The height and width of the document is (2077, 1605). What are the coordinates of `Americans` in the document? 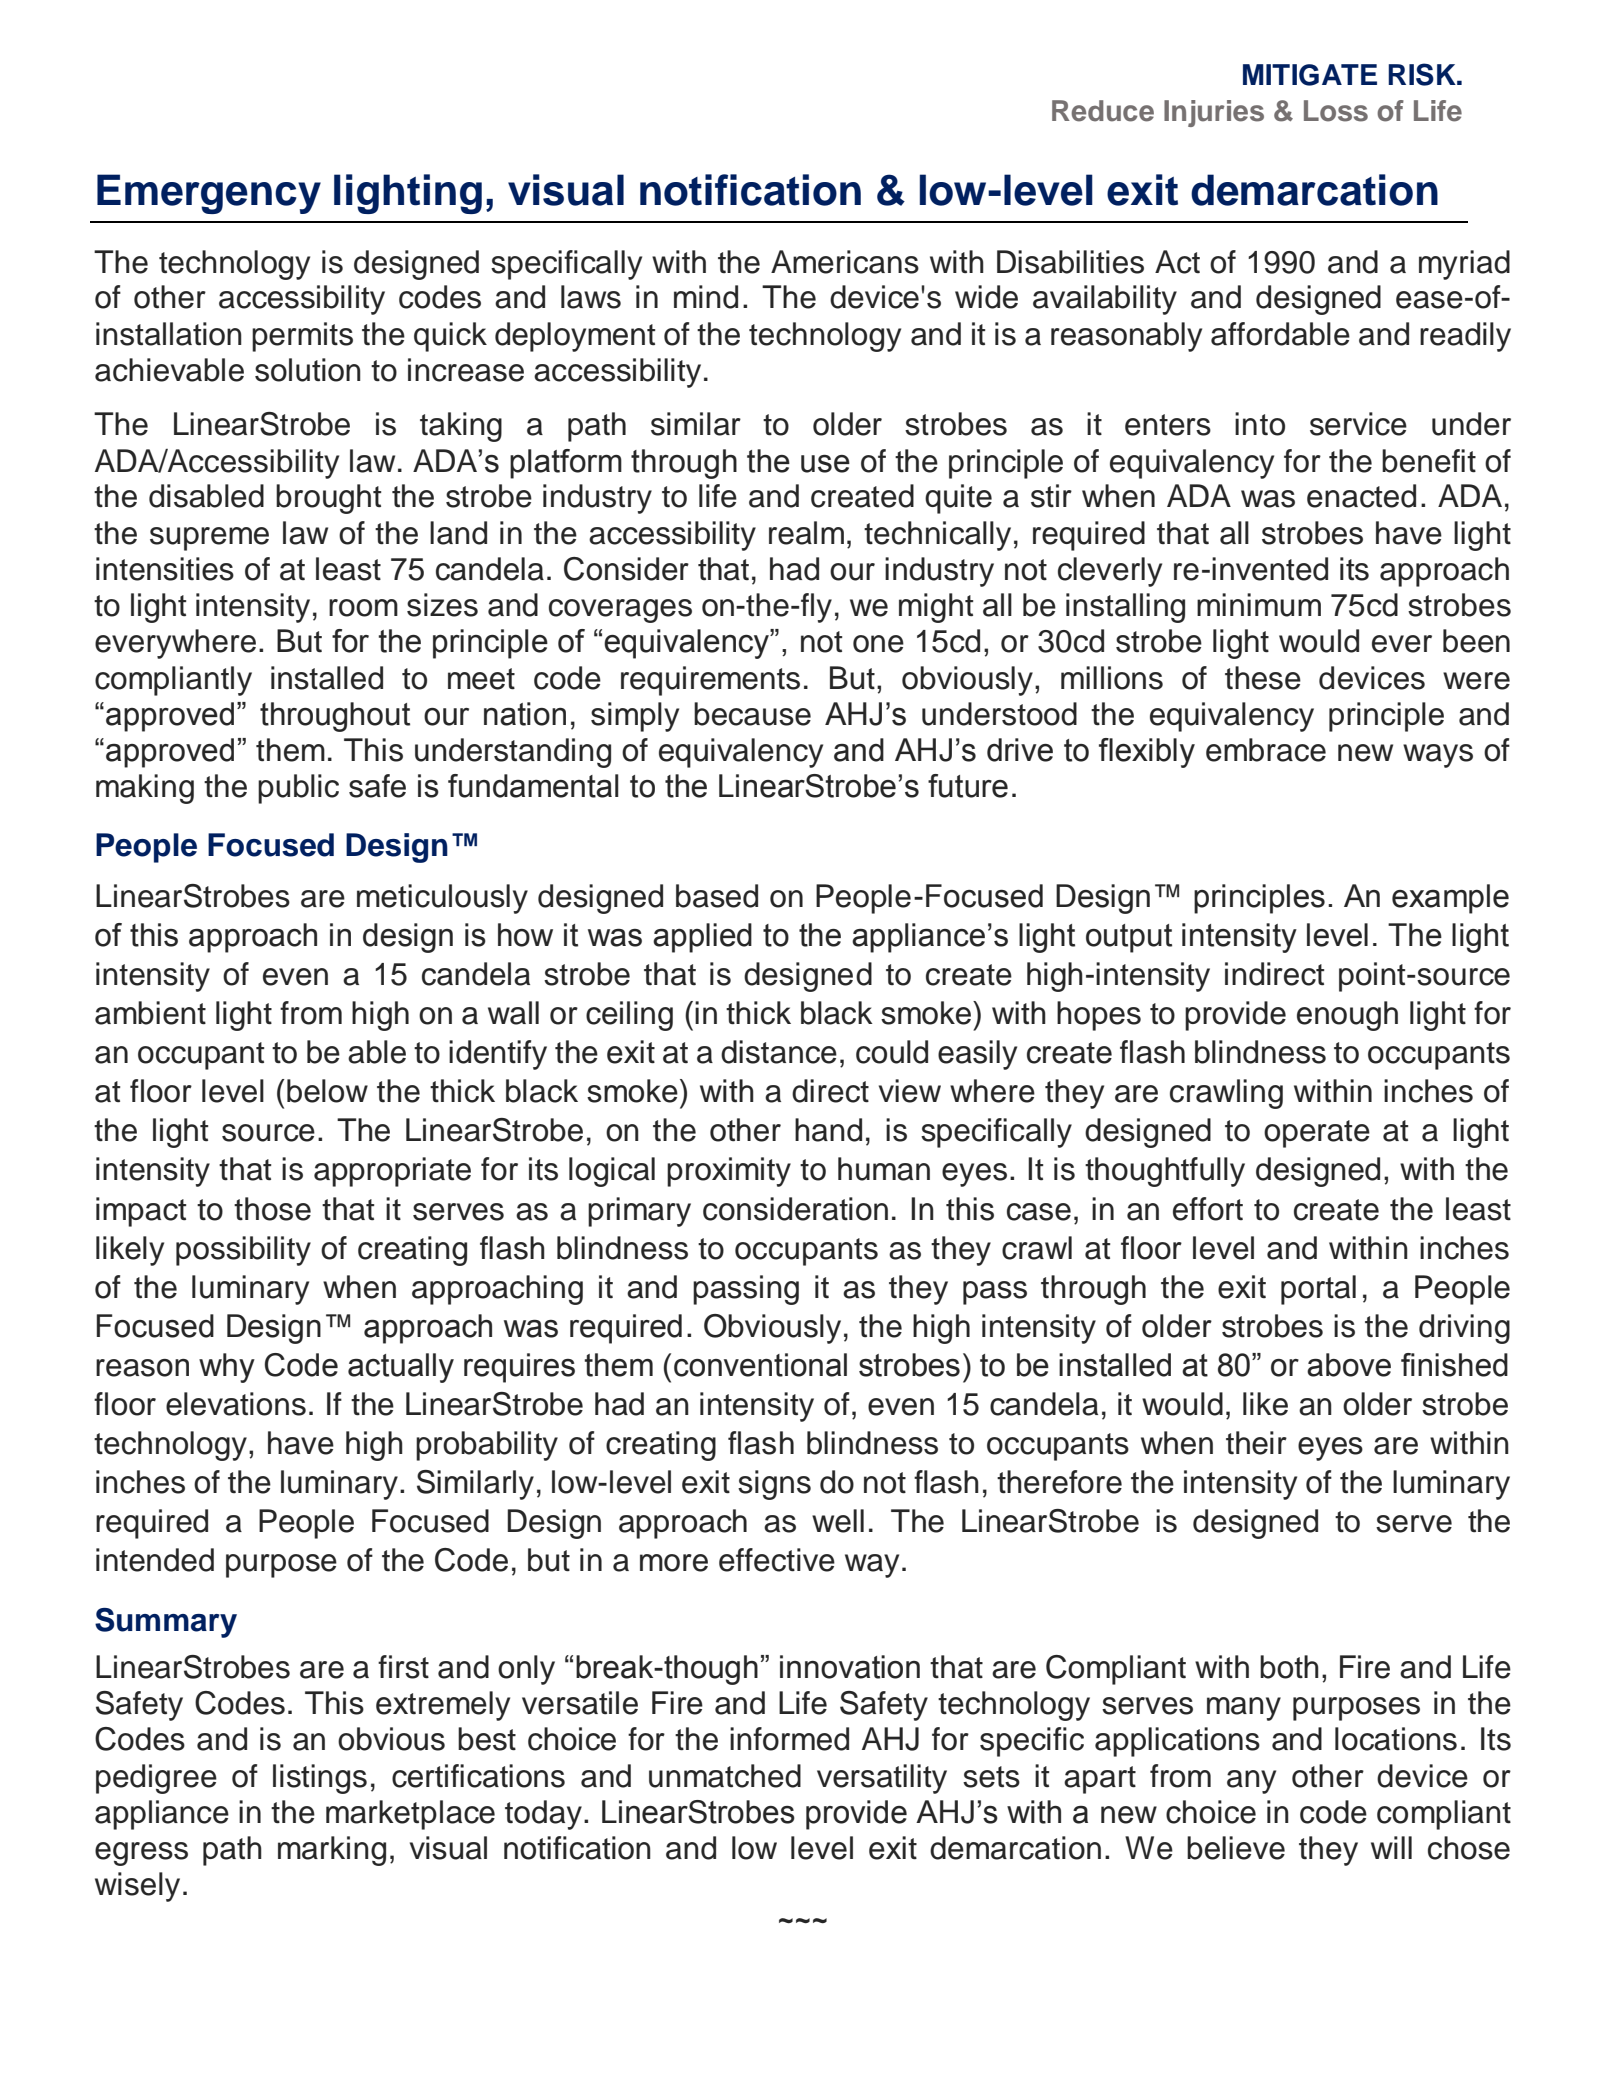 It's located at (845, 262).
